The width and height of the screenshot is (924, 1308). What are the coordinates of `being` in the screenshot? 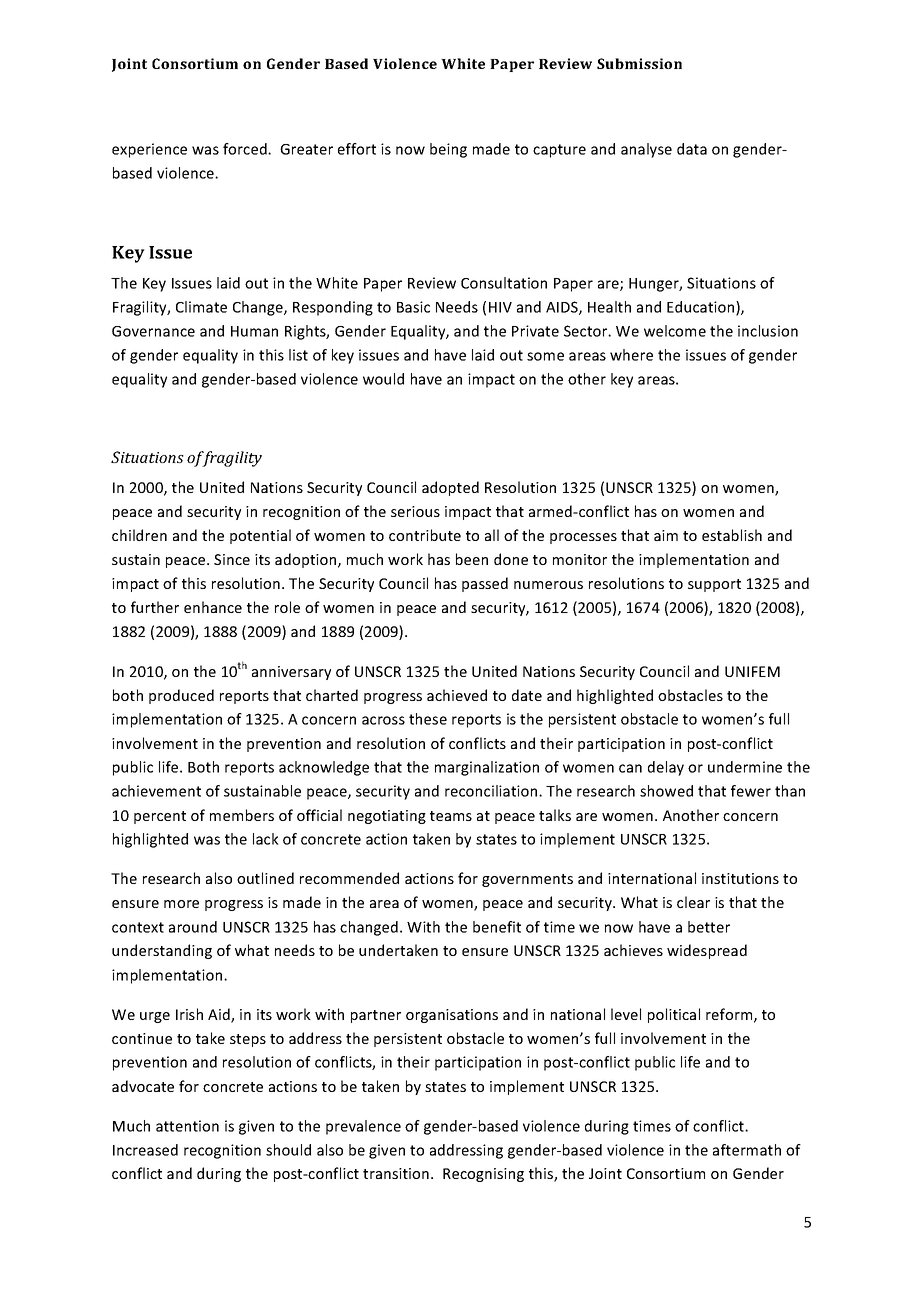 It's located at (448, 150).
